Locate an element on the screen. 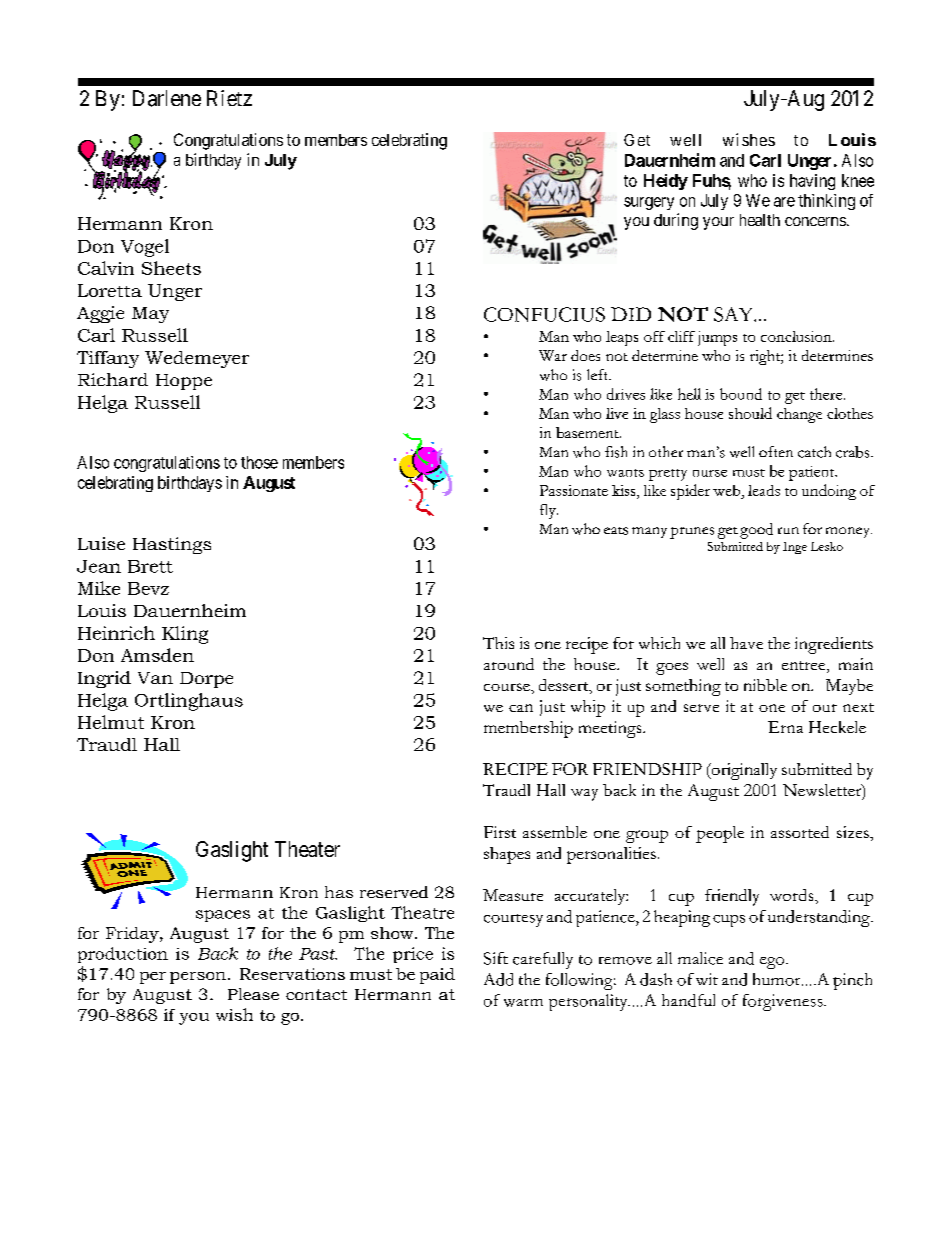 Image resolution: width=952 pixels, height=1233 pixels. Inge is located at coordinates (795, 548).
